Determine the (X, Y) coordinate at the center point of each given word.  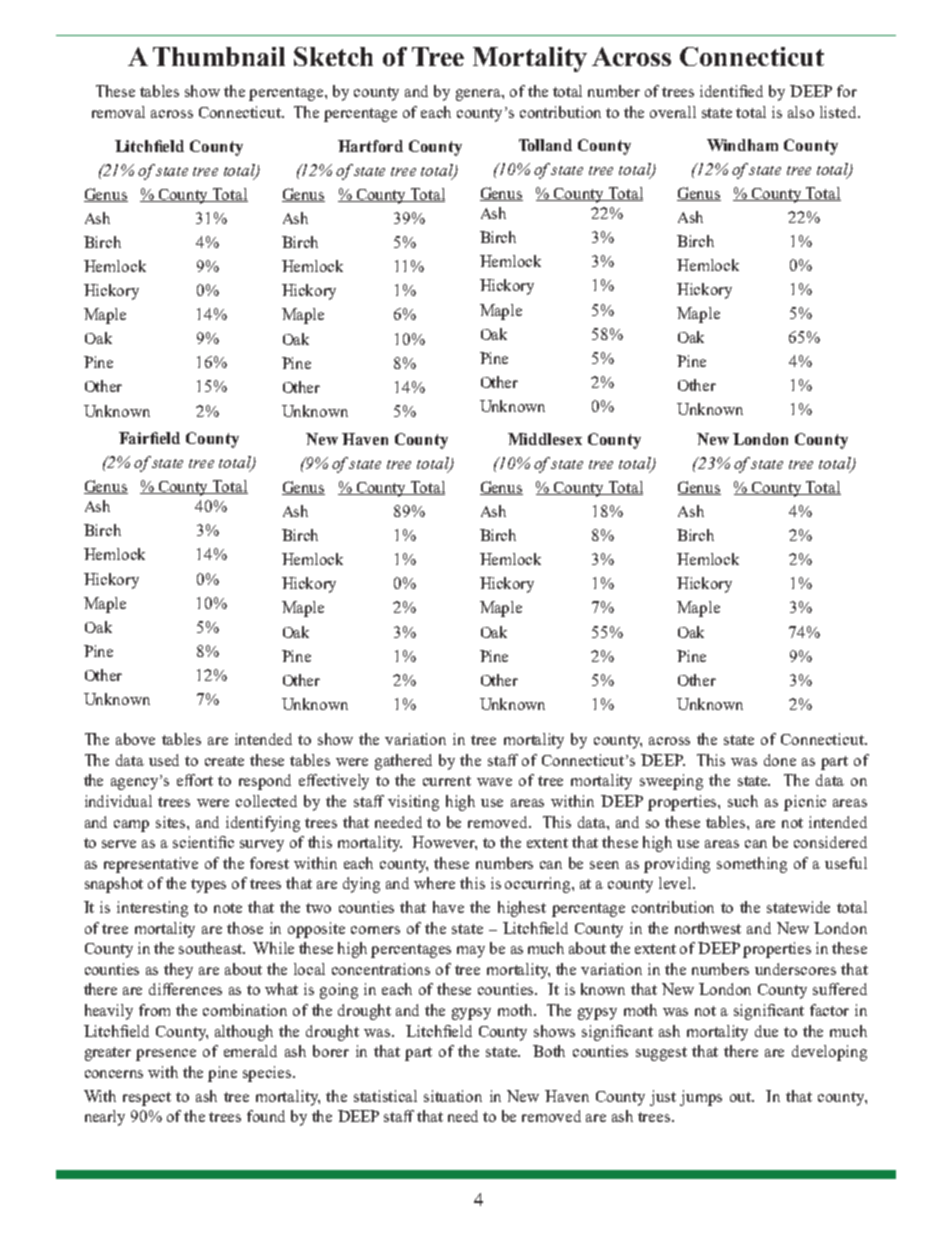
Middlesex (545, 439)
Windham (742, 145)
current (447, 781)
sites (172, 822)
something (752, 865)
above (135, 739)
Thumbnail (219, 56)
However (444, 843)
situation (453, 1096)
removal (118, 112)
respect (147, 1099)
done (780, 760)
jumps (701, 1098)
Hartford (370, 146)
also (801, 112)
